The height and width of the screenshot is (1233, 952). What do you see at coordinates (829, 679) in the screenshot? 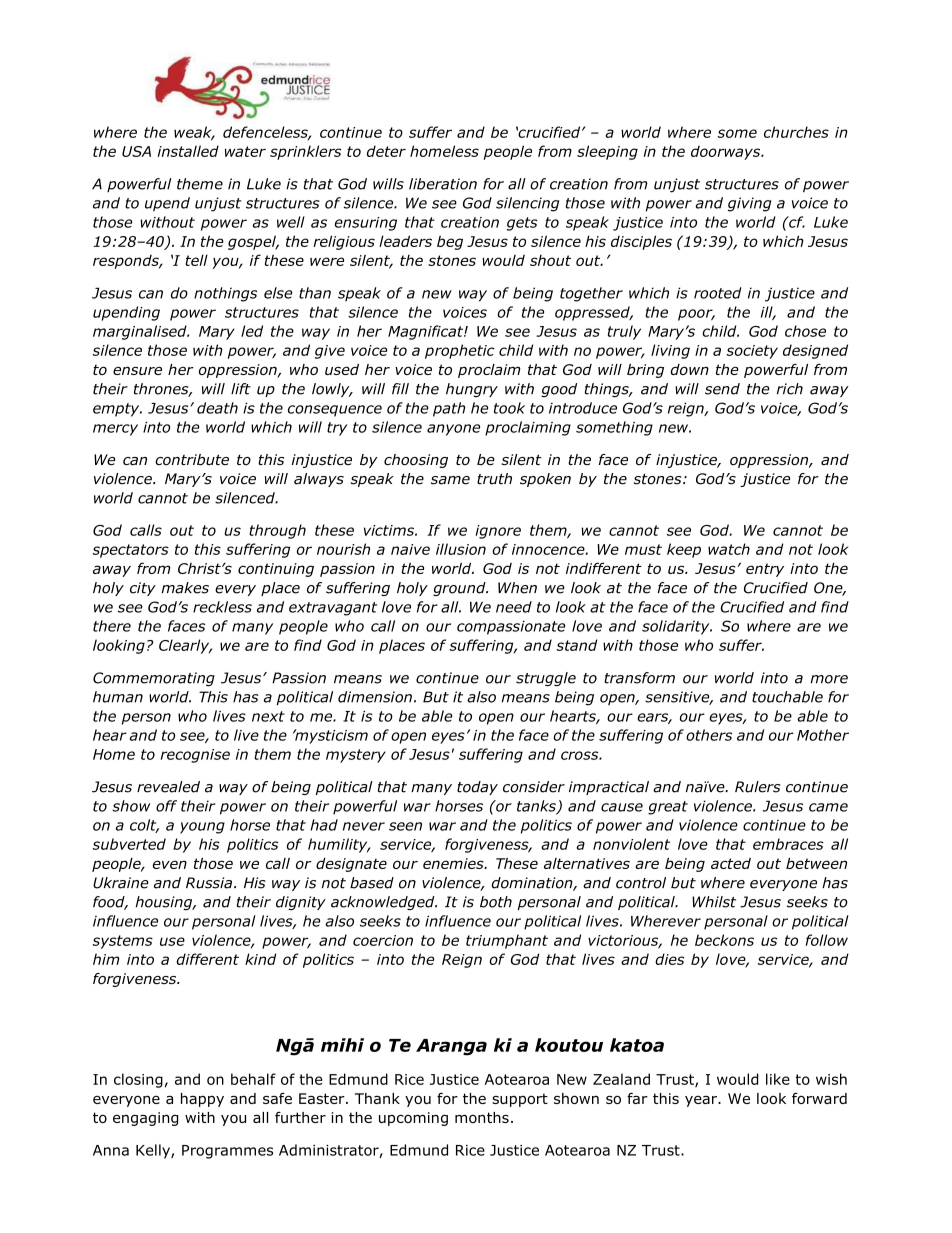
I see `more` at bounding box center [829, 679].
